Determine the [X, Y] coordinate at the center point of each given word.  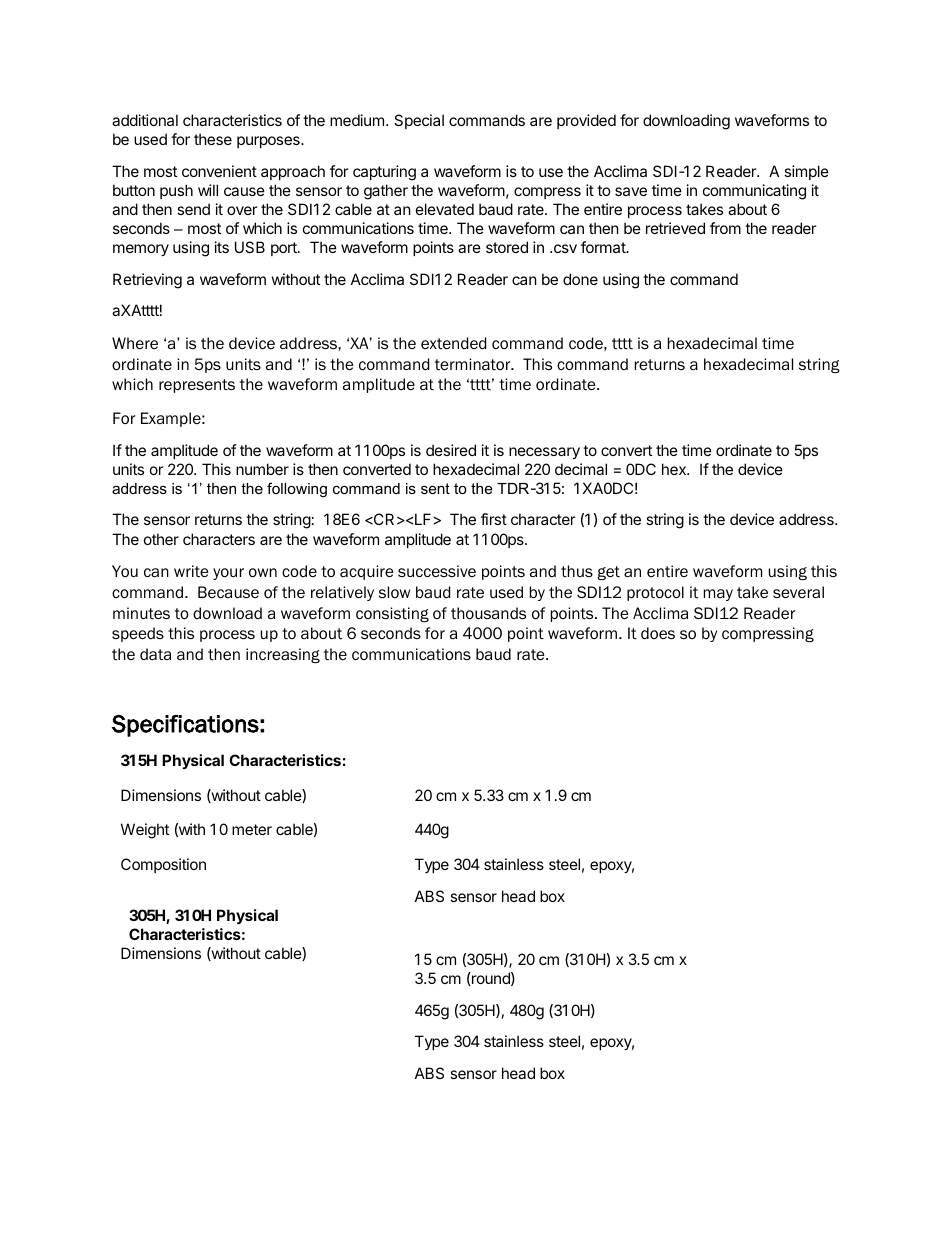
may [718, 595]
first [494, 519]
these [213, 139]
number [262, 469]
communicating [754, 192]
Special [419, 121]
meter [252, 829]
